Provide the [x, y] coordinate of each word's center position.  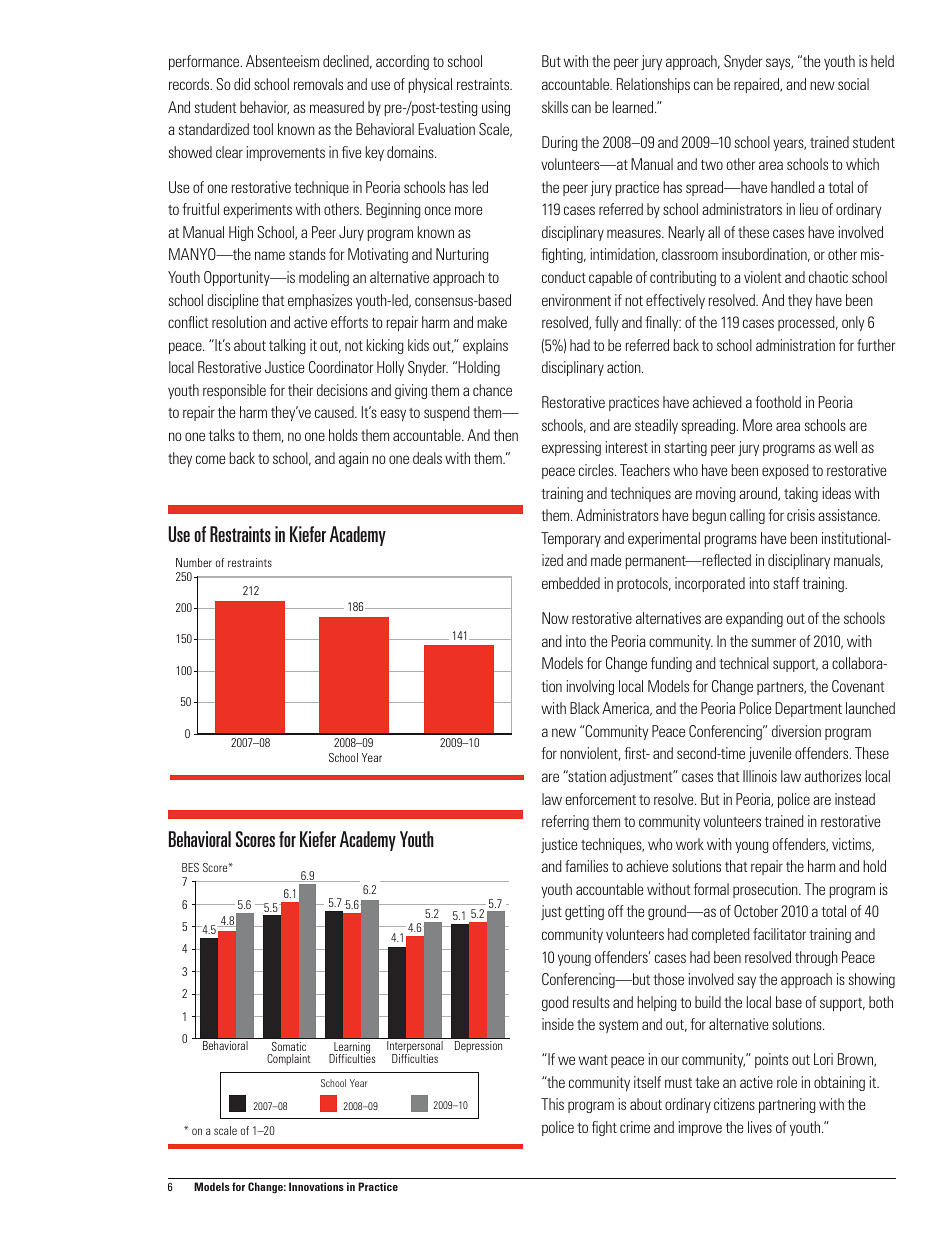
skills [555, 107]
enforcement [601, 799]
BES [190, 867]
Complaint [289, 1059]
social [853, 84]
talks [222, 435]
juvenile [770, 754]
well [845, 447]
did [242, 84]
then [506, 435]
